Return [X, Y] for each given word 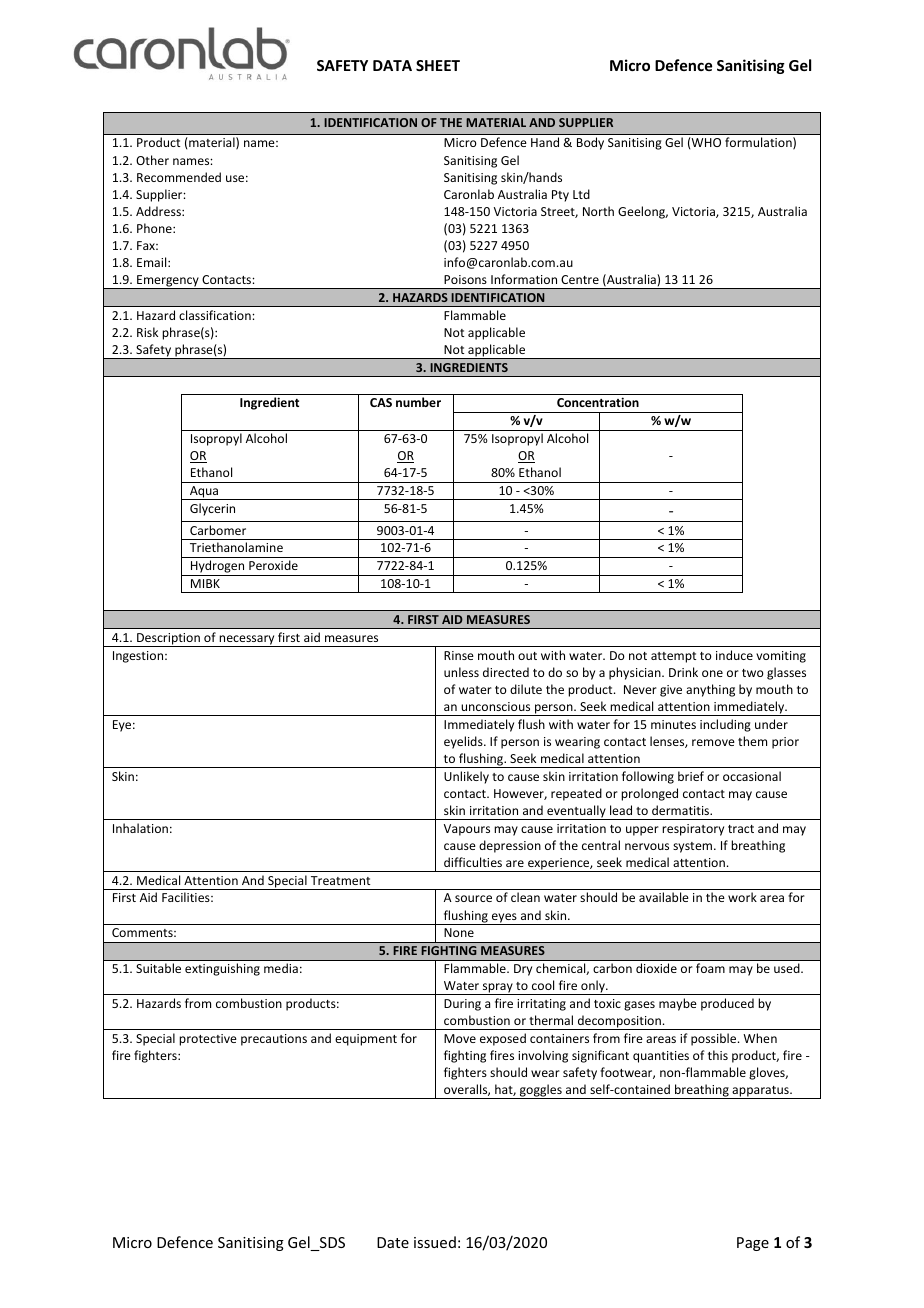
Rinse [459, 655]
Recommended [179, 177]
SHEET [438, 65]
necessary [247, 641]
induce [734, 655]
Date [393, 1242]
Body [590, 143]
